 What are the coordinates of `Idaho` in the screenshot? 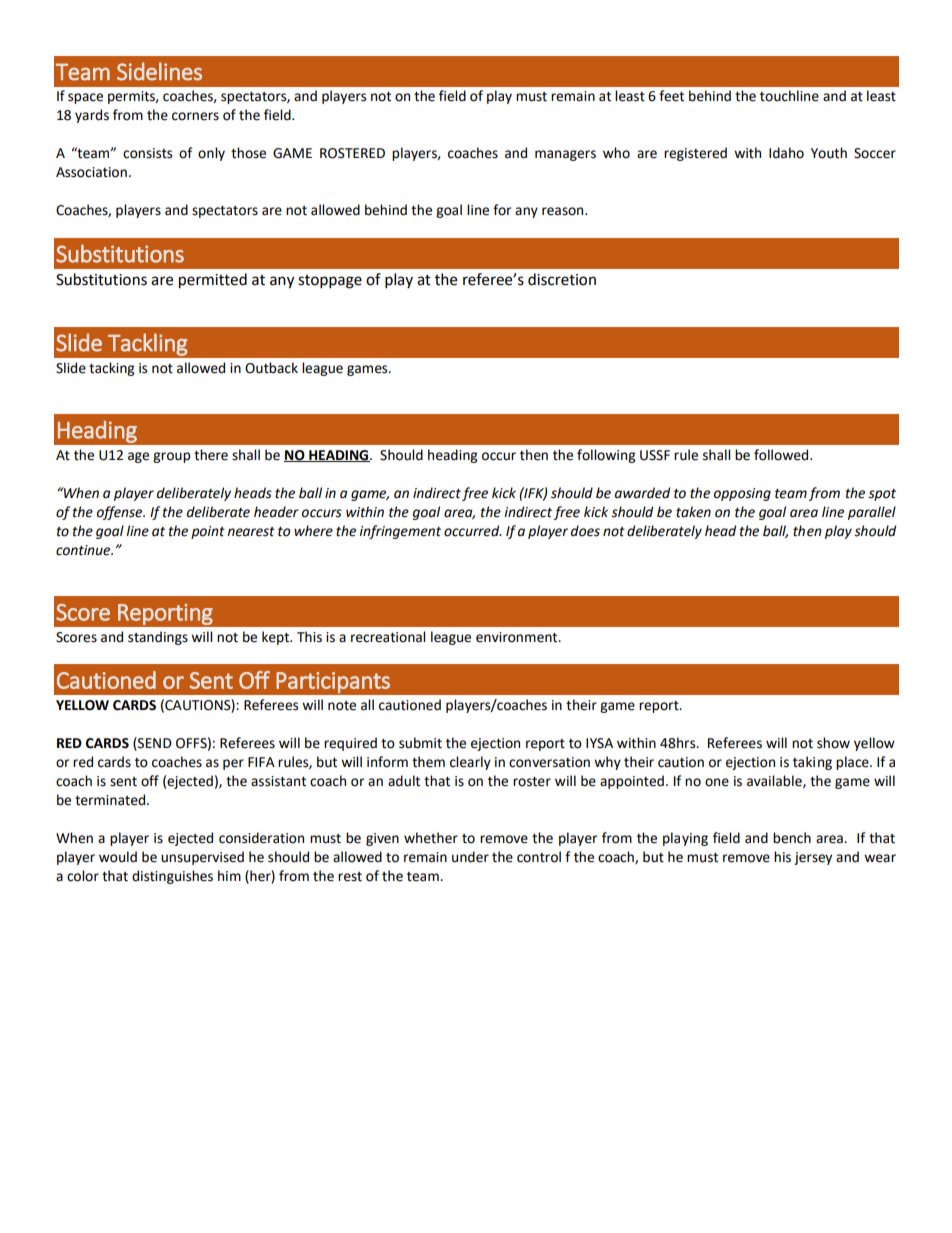 It's located at (786, 153).
